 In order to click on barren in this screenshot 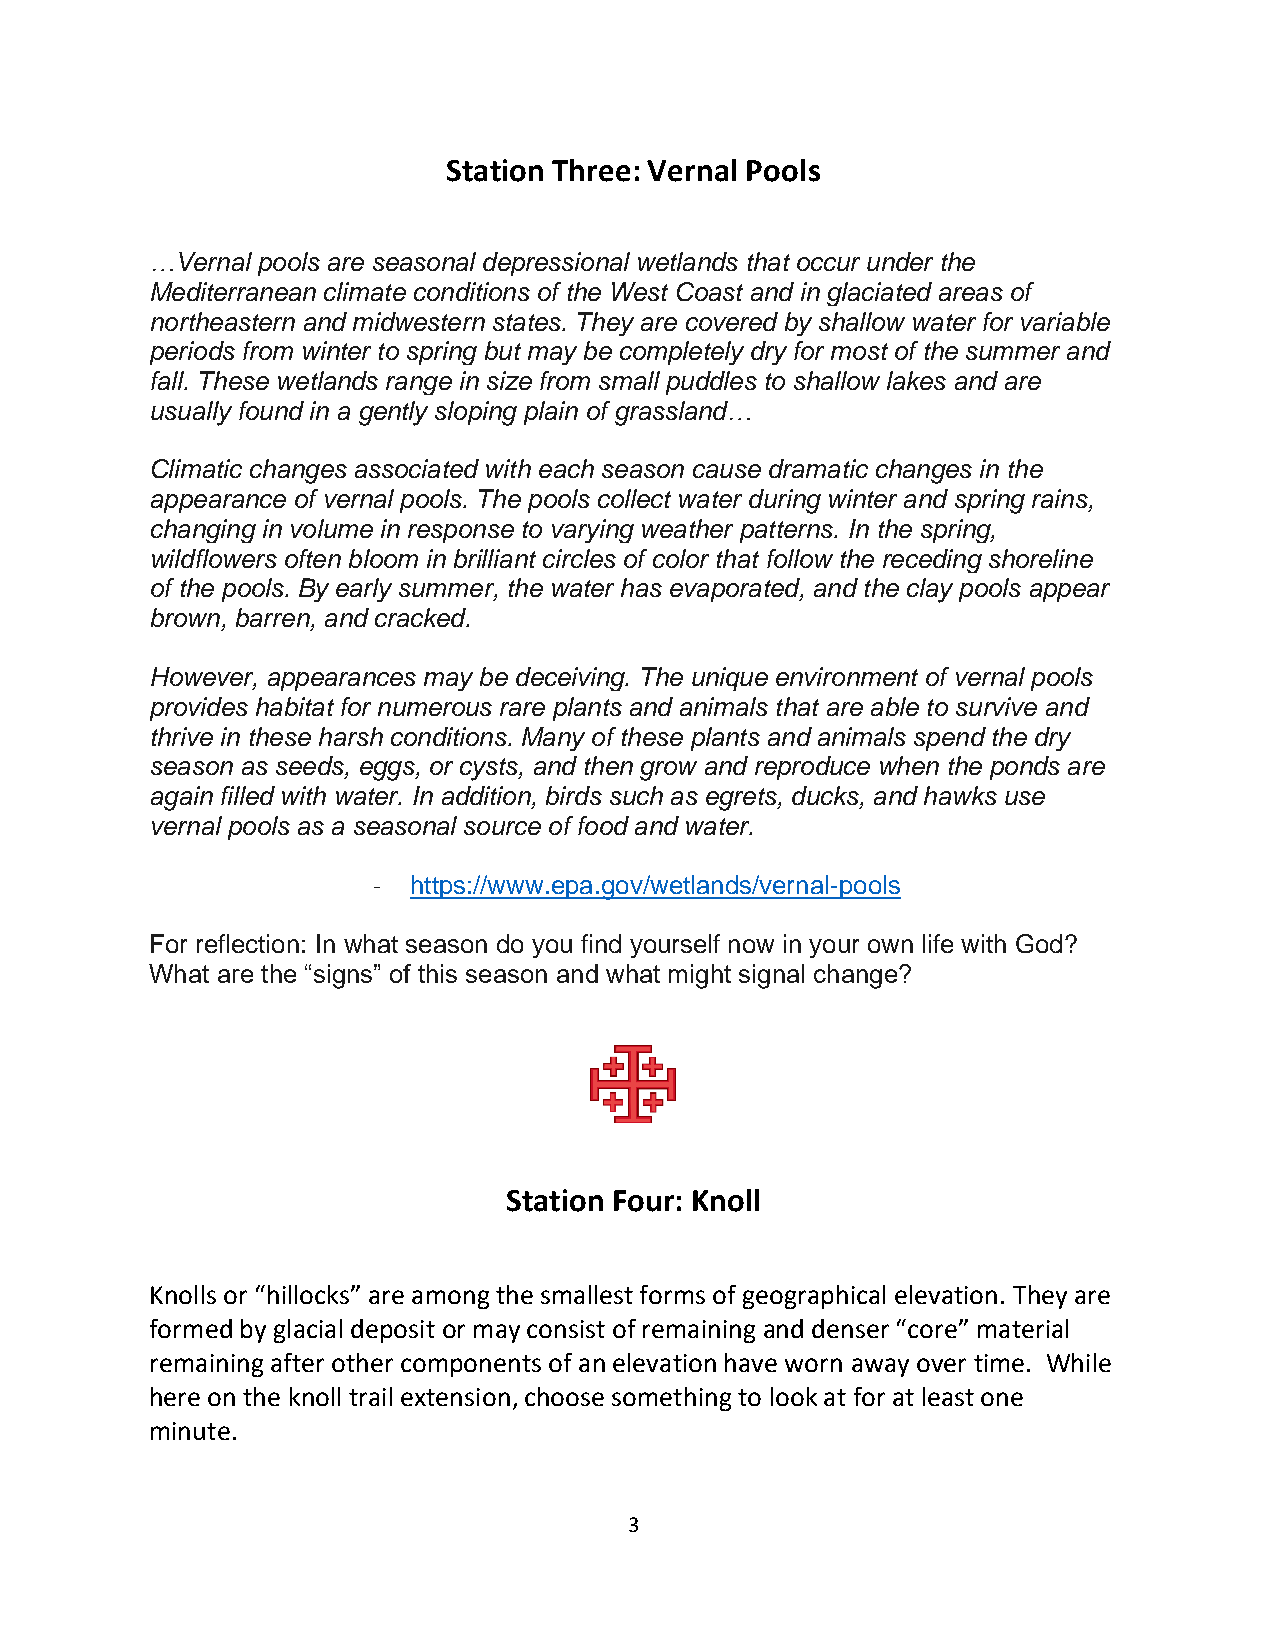, I will do `click(274, 619)`.
